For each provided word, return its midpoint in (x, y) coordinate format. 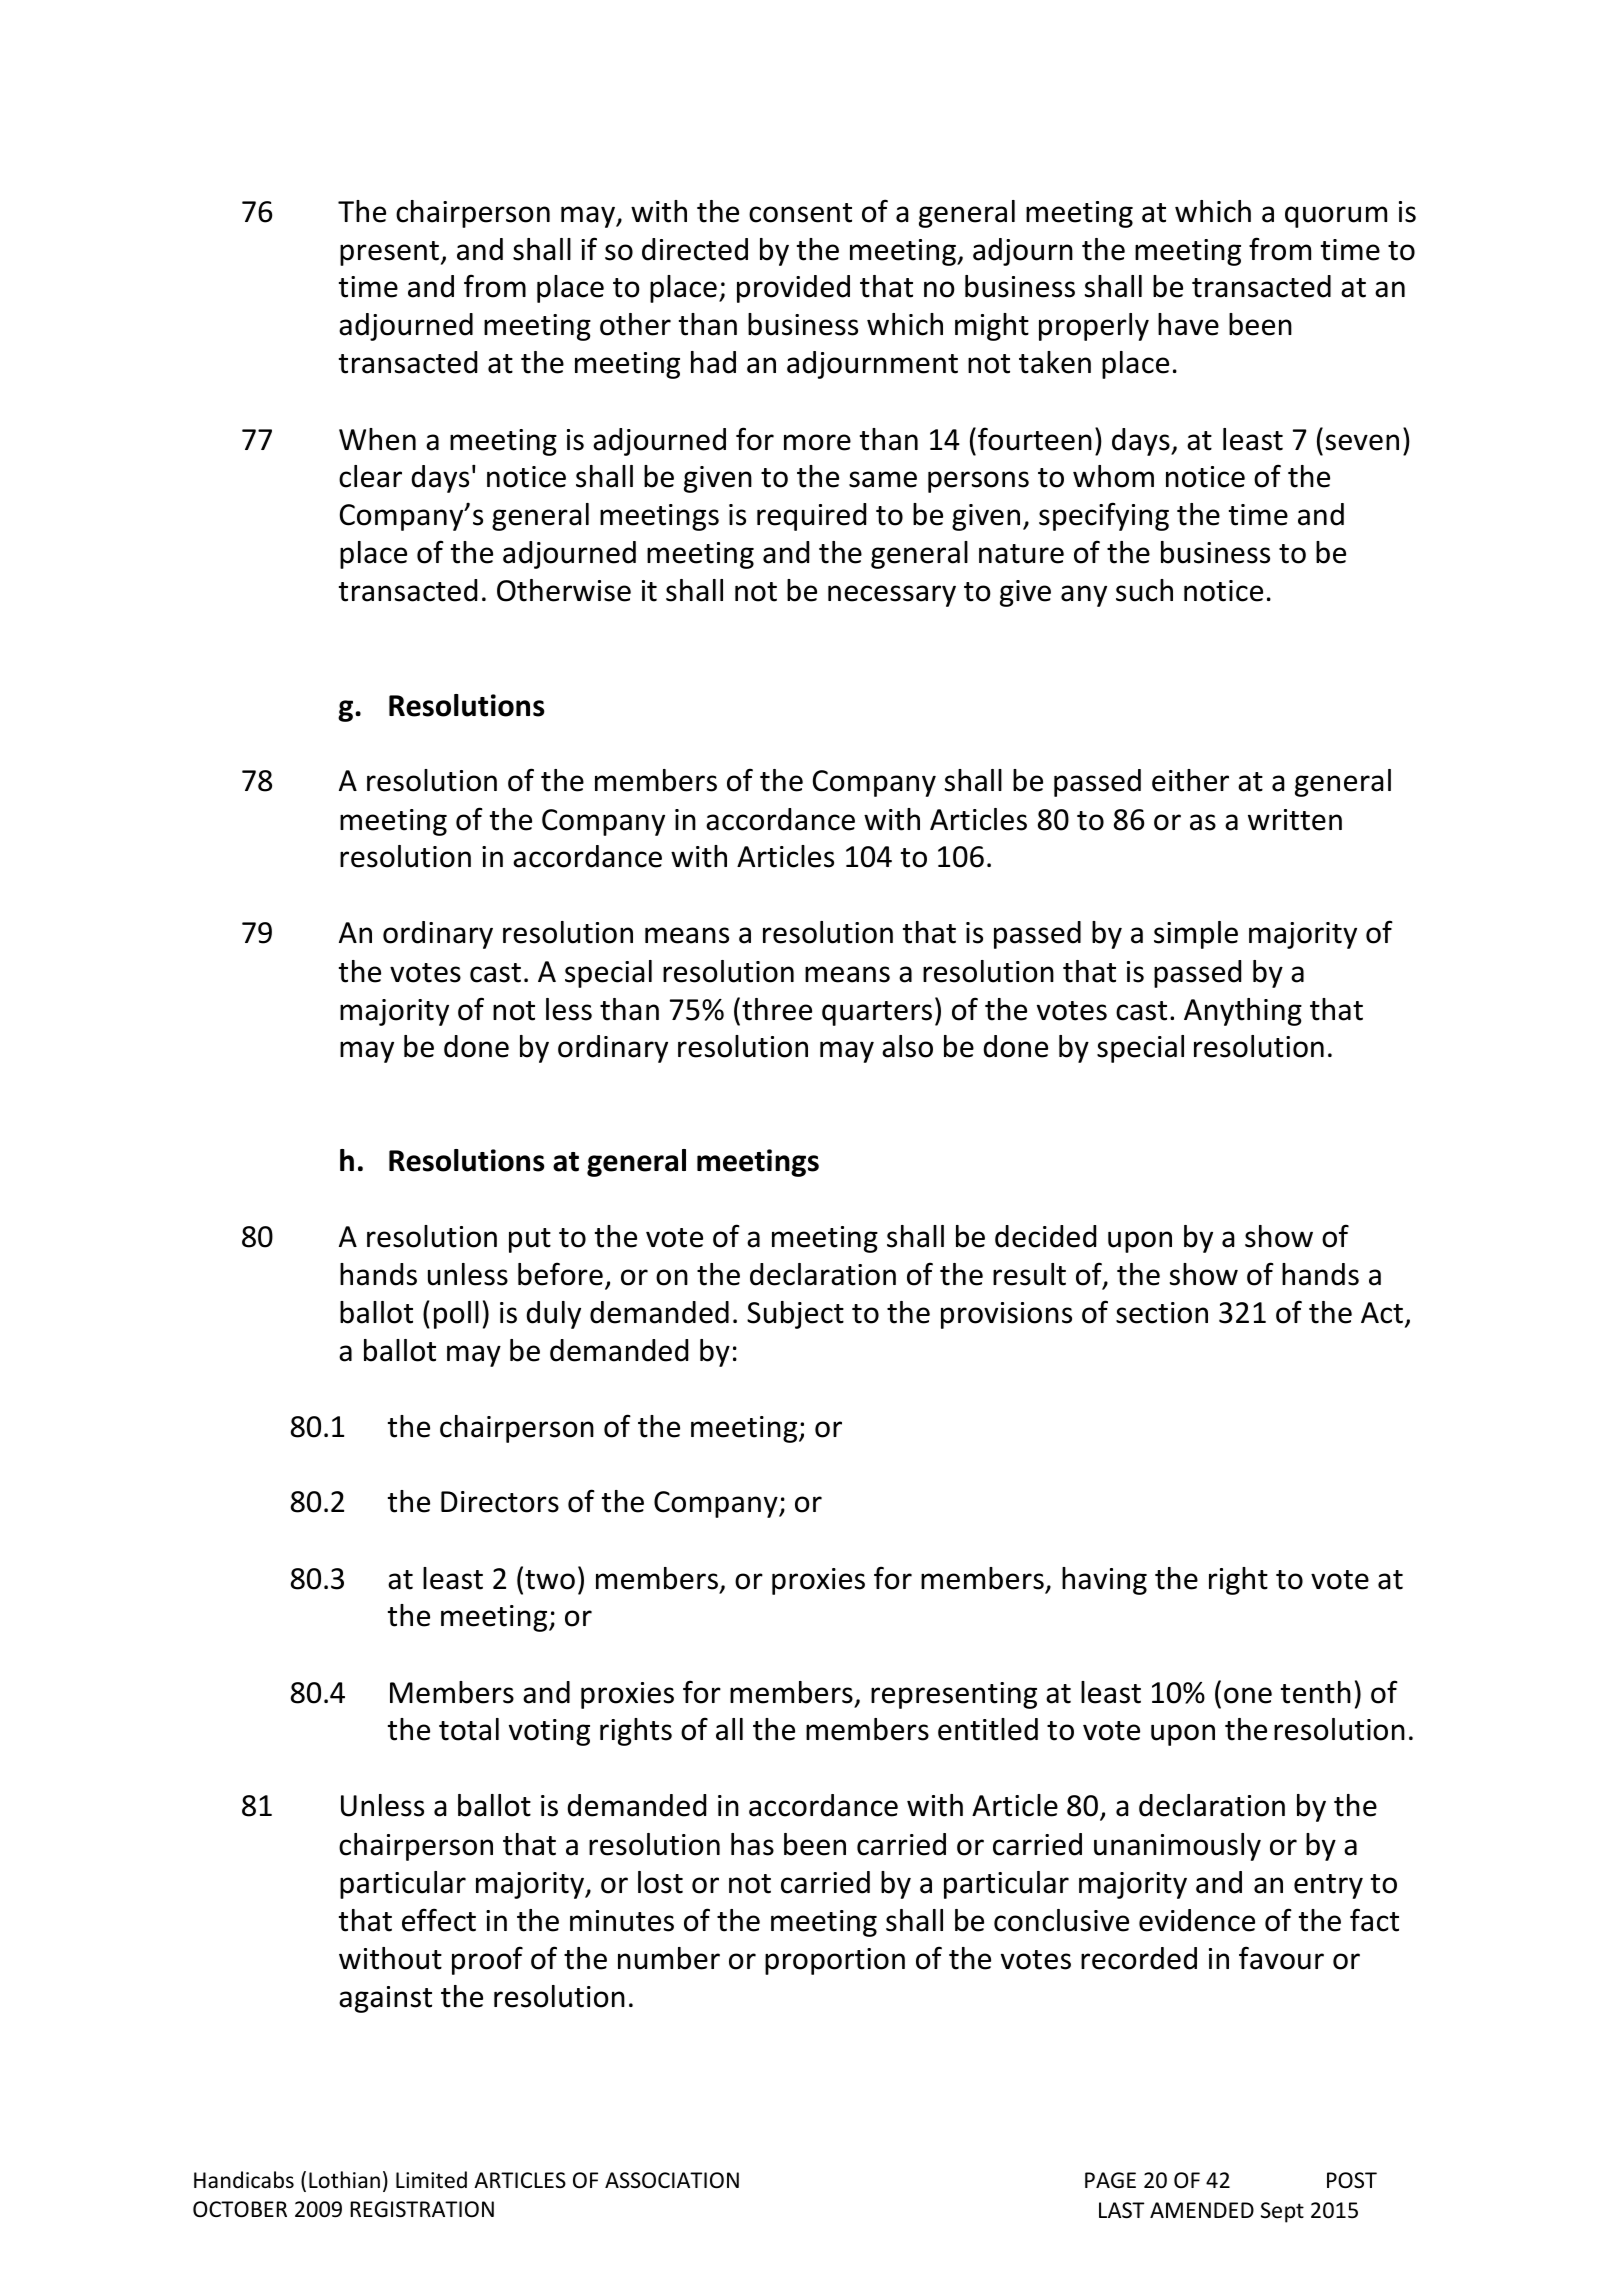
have (1188, 324)
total (469, 1729)
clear (370, 476)
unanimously (1177, 1847)
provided (793, 289)
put (530, 1240)
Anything (1243, 1012)
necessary (892, 596)
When (377, 439)
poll (456, 1315)
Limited (431, 2180)
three (777, 1009)
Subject (795, 1315)
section (1162, 1313)
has (752, 1844)
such (1144, 590)
